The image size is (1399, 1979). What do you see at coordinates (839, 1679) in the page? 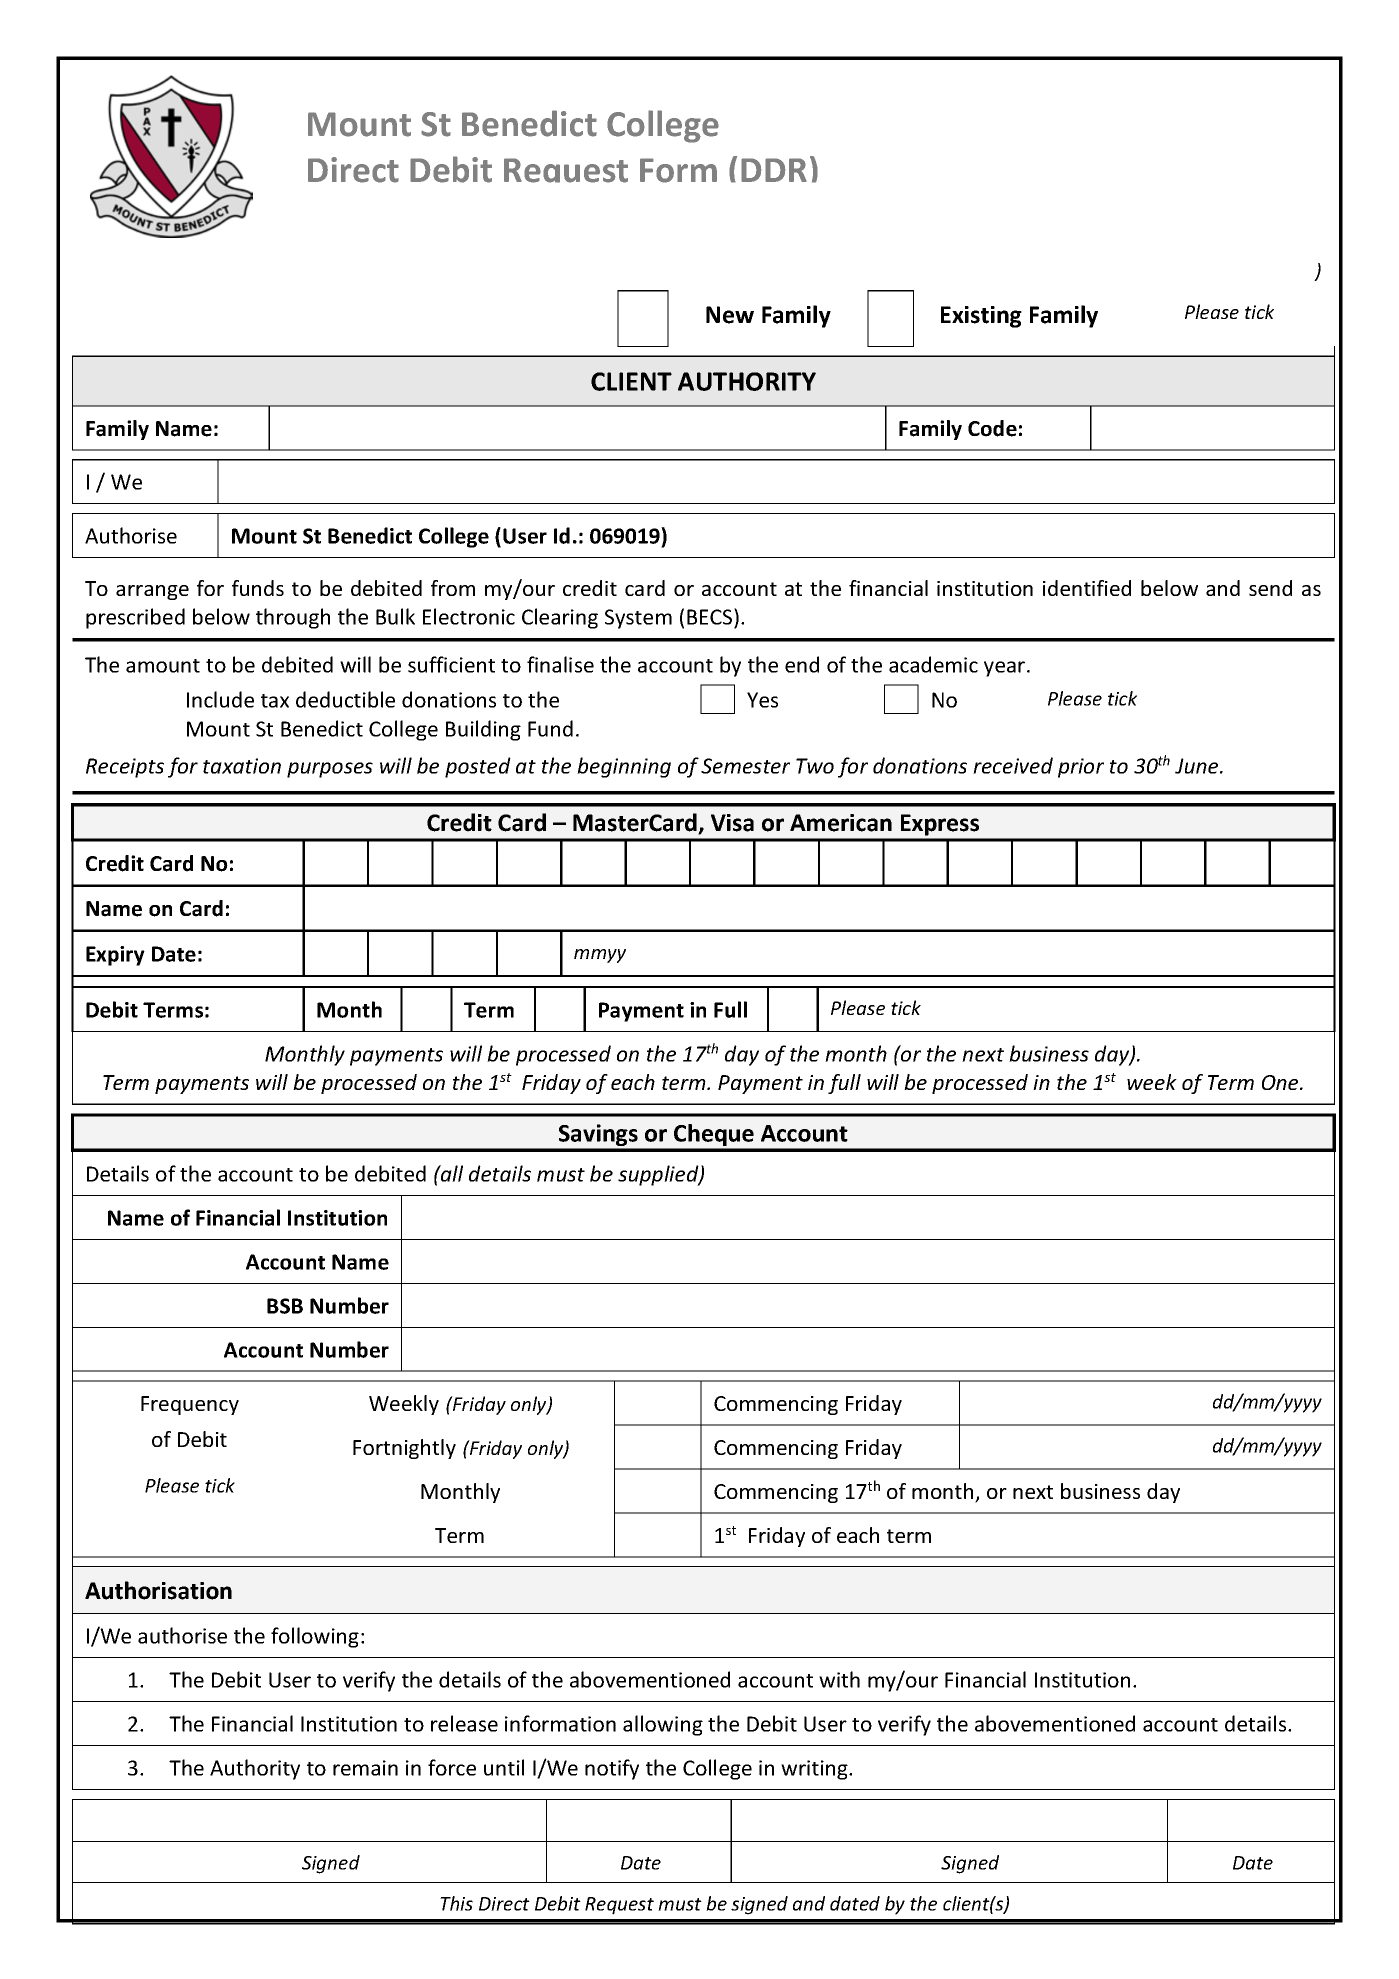
I see `with` at bounding box center [839, 1679].
